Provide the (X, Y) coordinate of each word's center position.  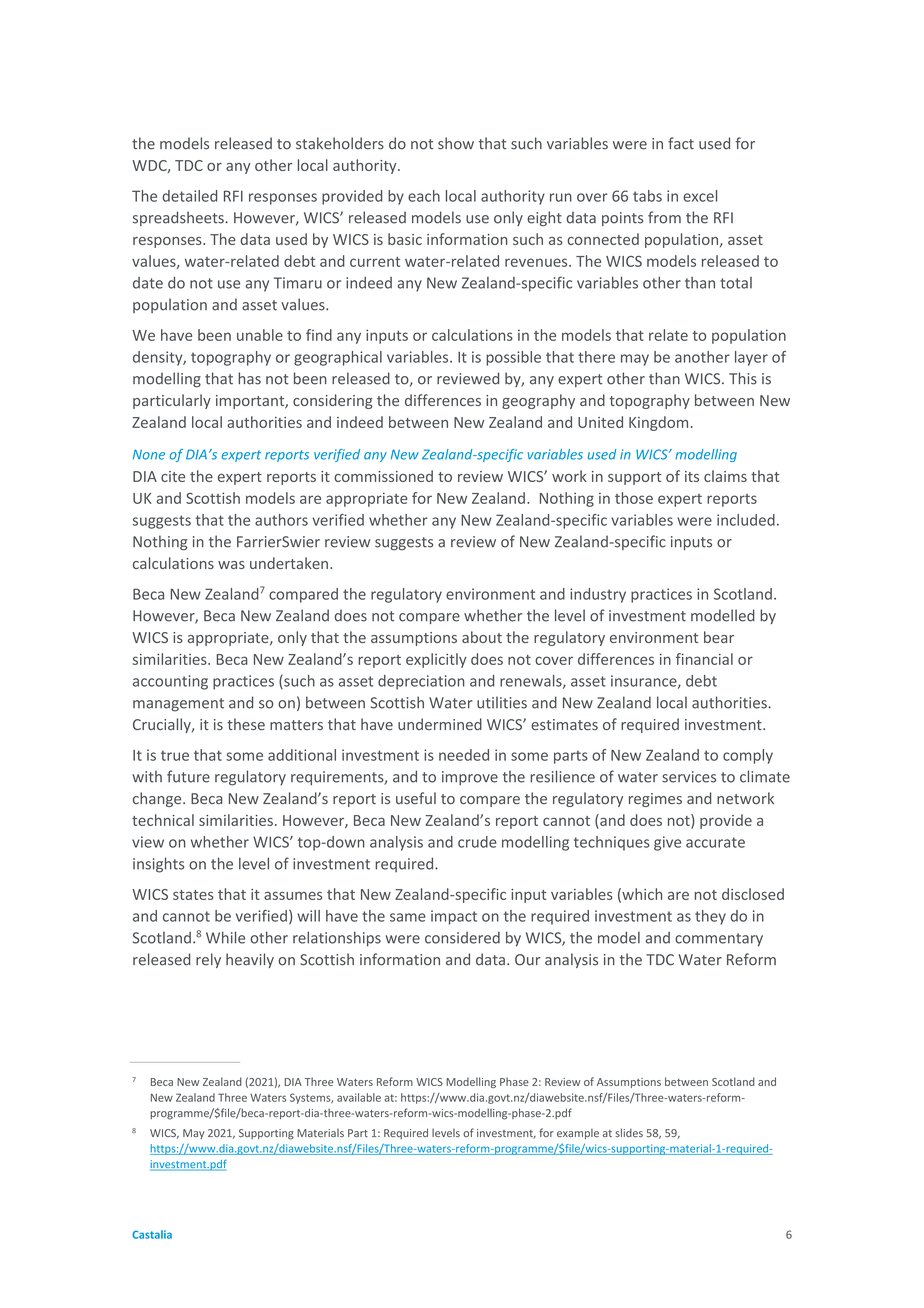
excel (700, 196)
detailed (189, 196)
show (456, 143)
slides (629, 1132)
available (359, 1097)
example (578, 1134)
